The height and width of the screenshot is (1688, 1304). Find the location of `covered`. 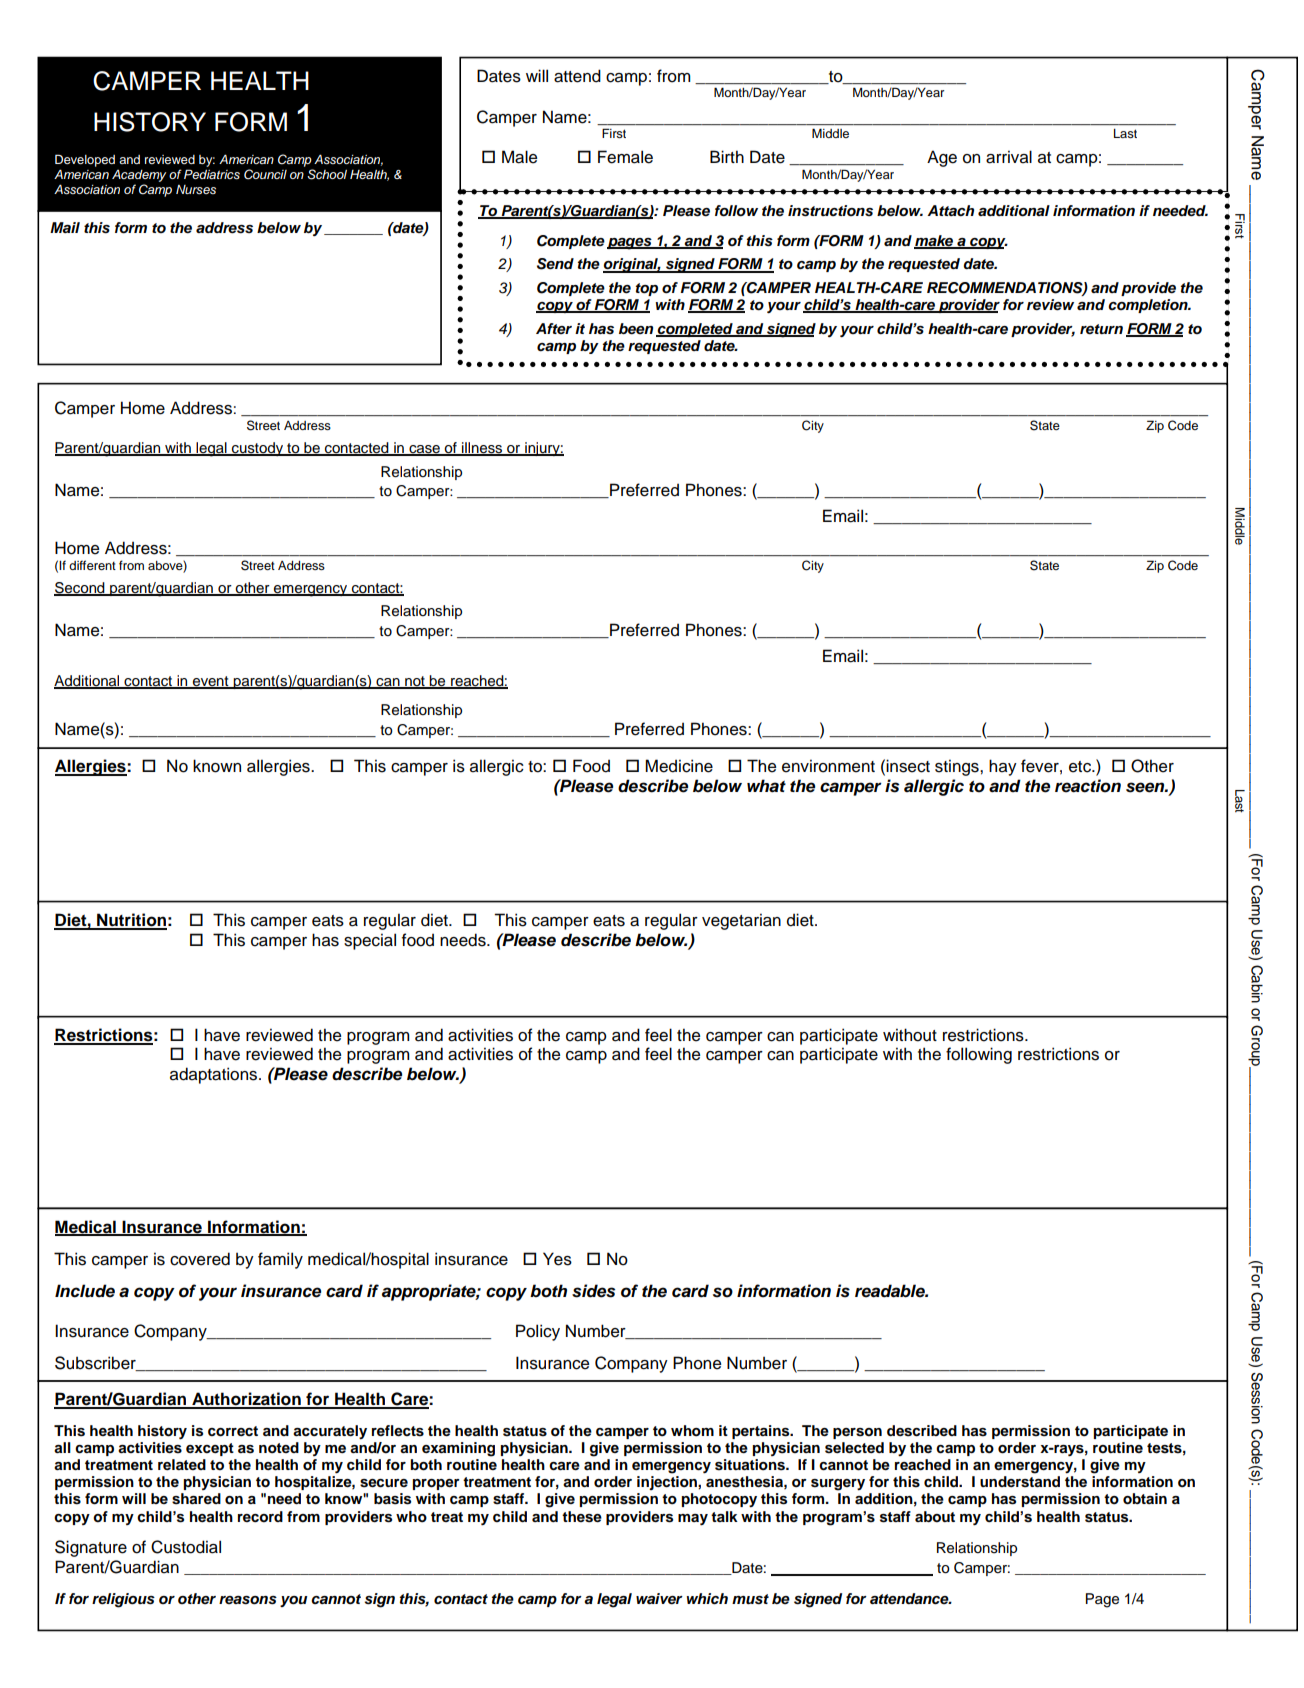

covered is located at coordinates (200, 1259).
